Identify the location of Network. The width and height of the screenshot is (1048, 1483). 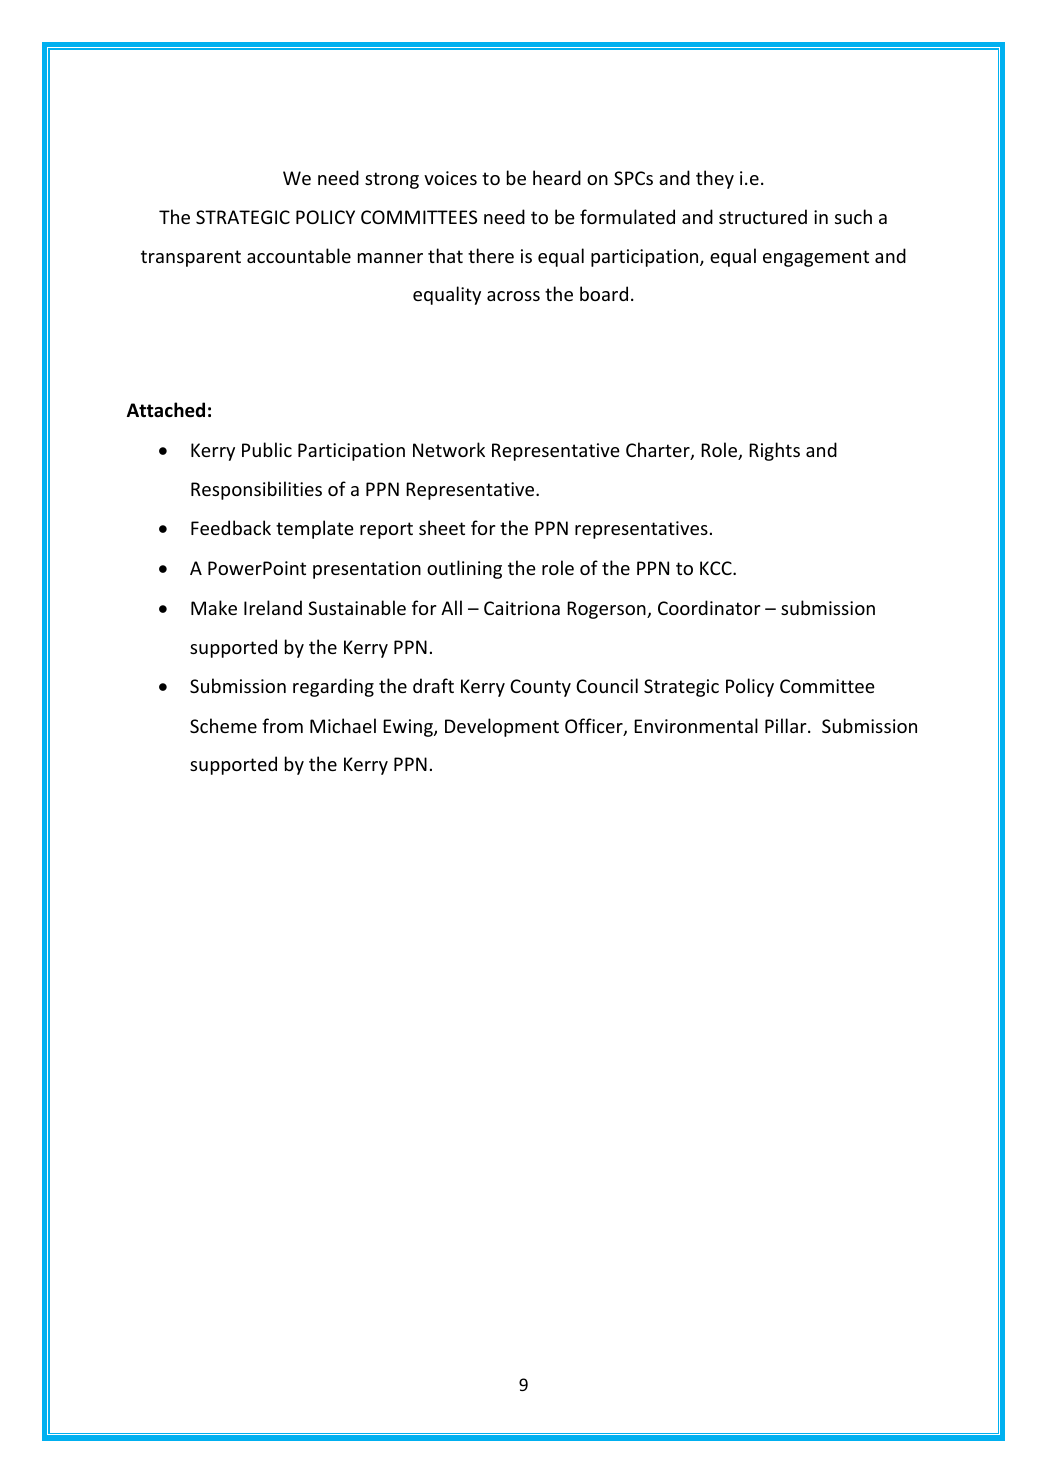
(449, 449).
